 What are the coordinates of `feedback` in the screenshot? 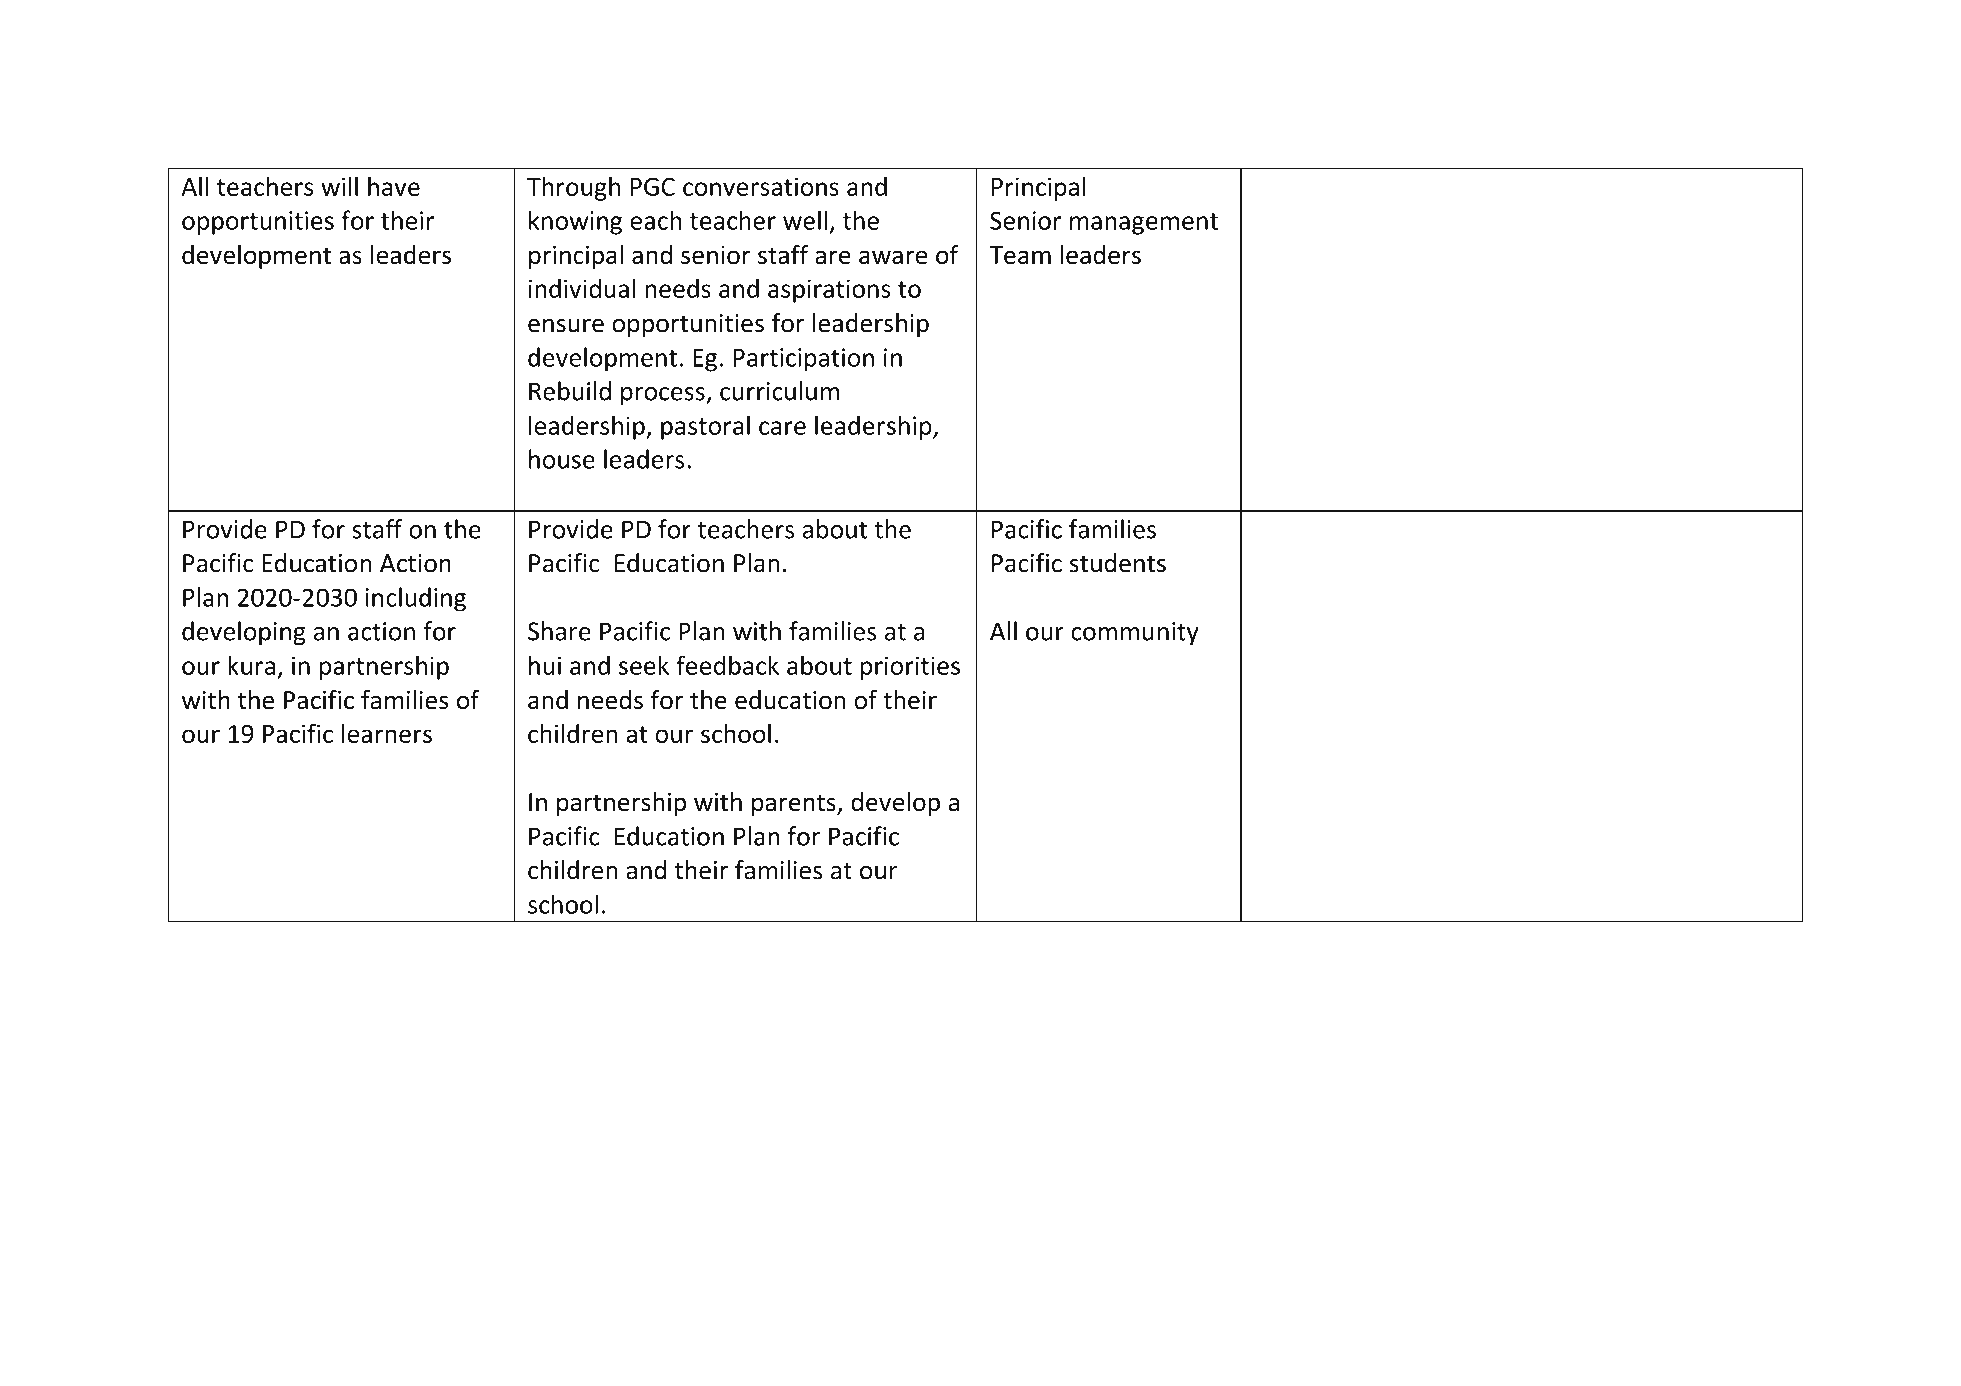 It's located at (727, 665).
